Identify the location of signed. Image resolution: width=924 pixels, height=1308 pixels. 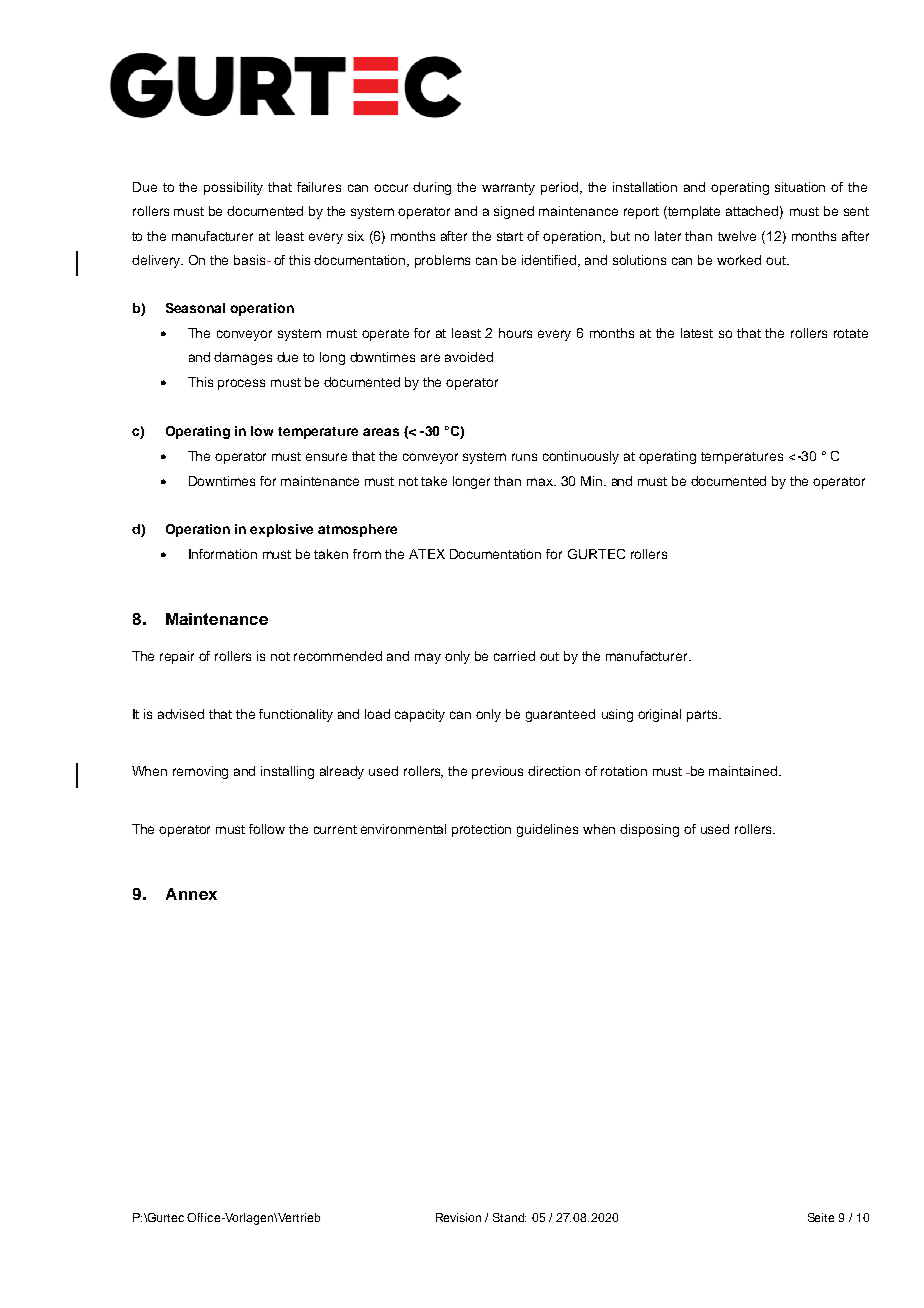
(514, 212).
